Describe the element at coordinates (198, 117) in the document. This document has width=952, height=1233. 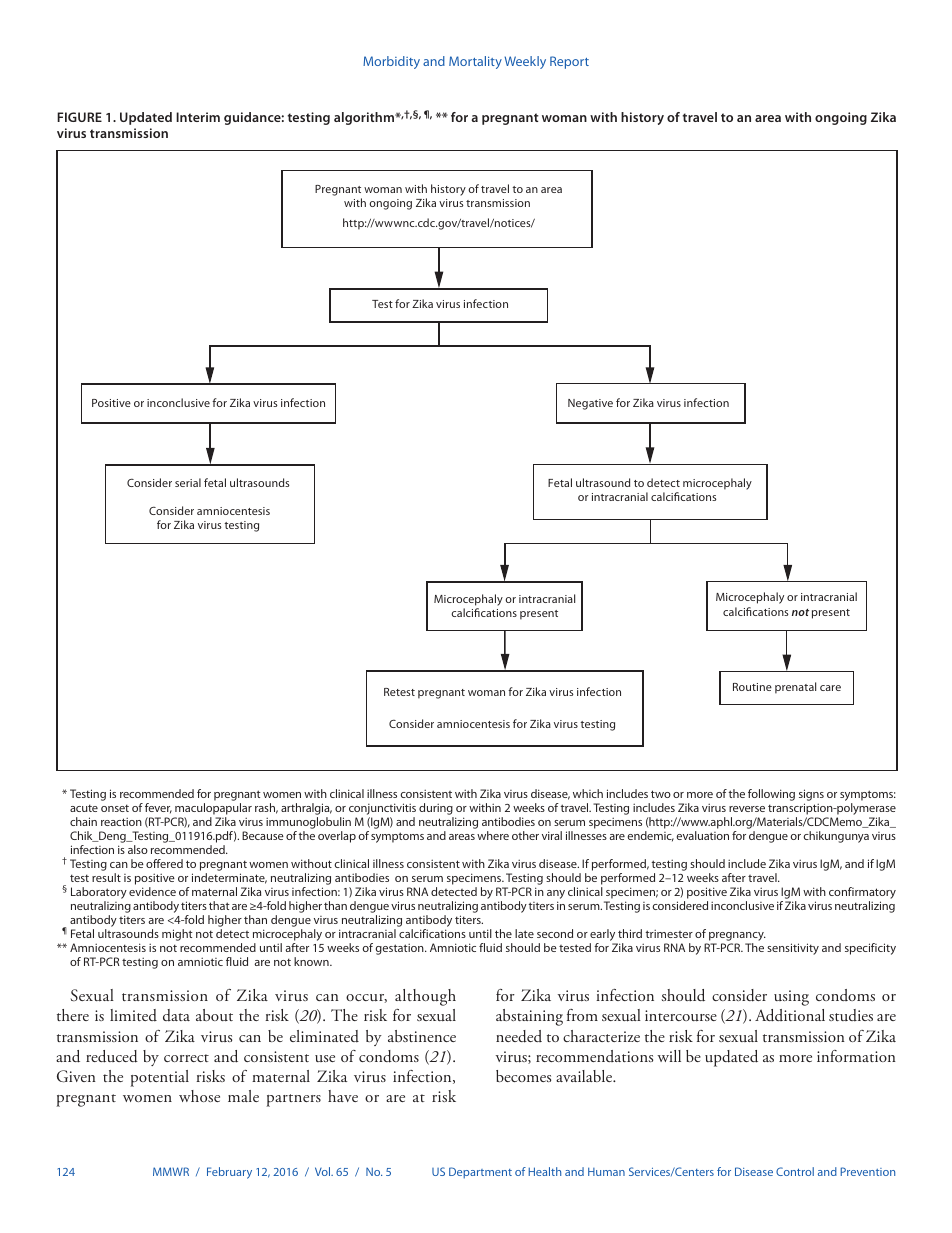
I see `Interim` at that location.
